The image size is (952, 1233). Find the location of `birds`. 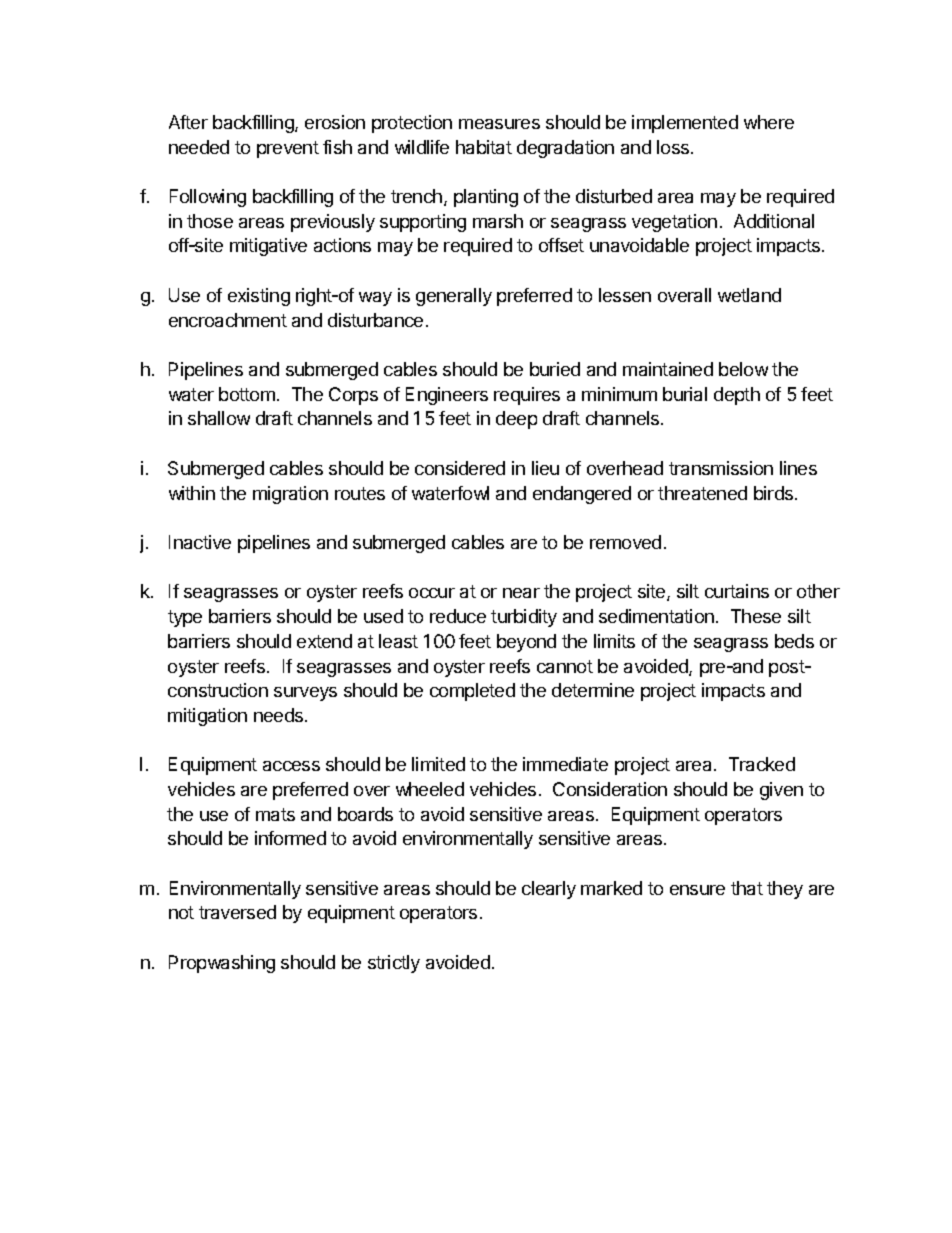

birds is located at coordinates (775, 493).
